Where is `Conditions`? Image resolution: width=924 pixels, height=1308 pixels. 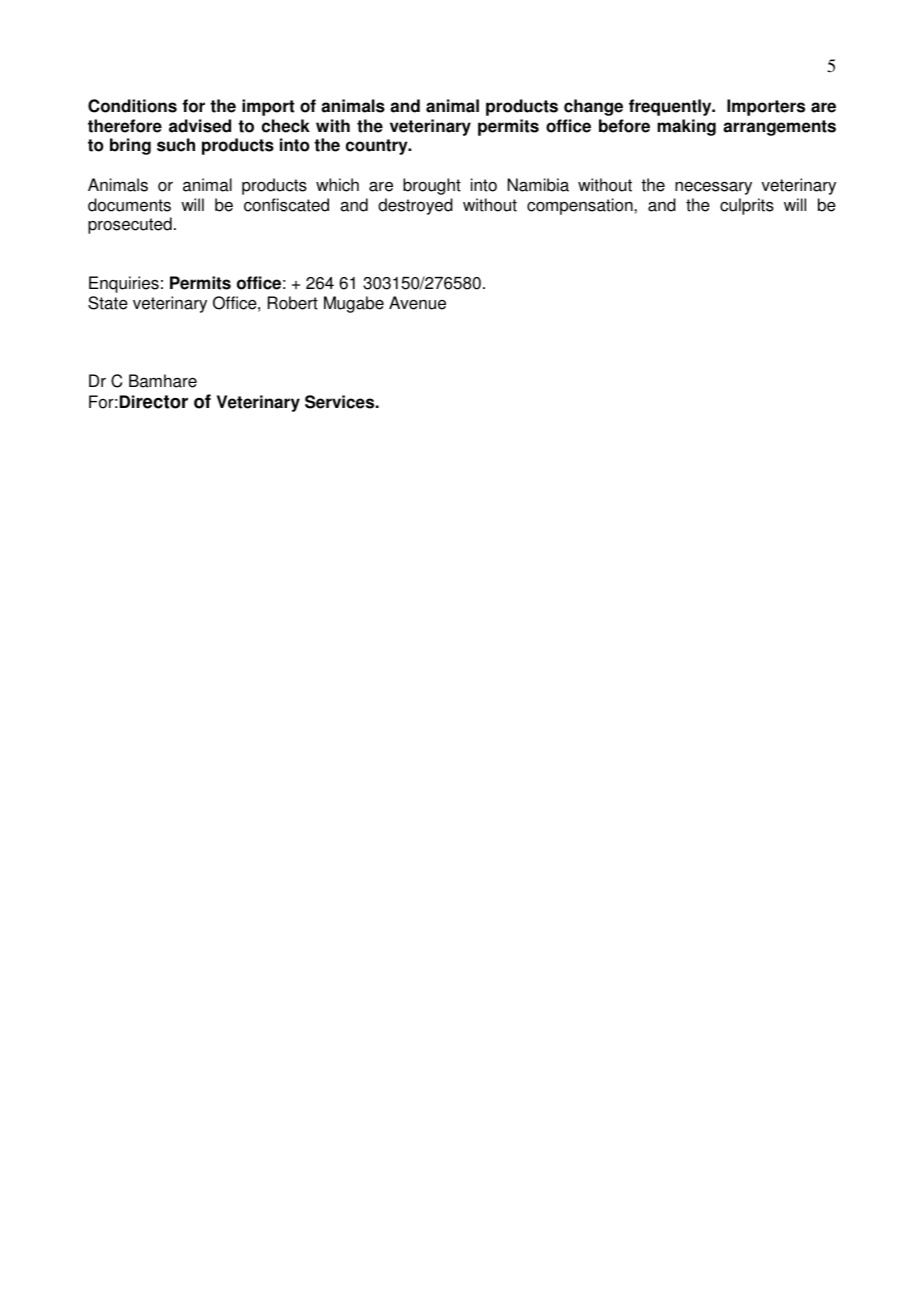
Conditions is located at coordinates (132, 106).
